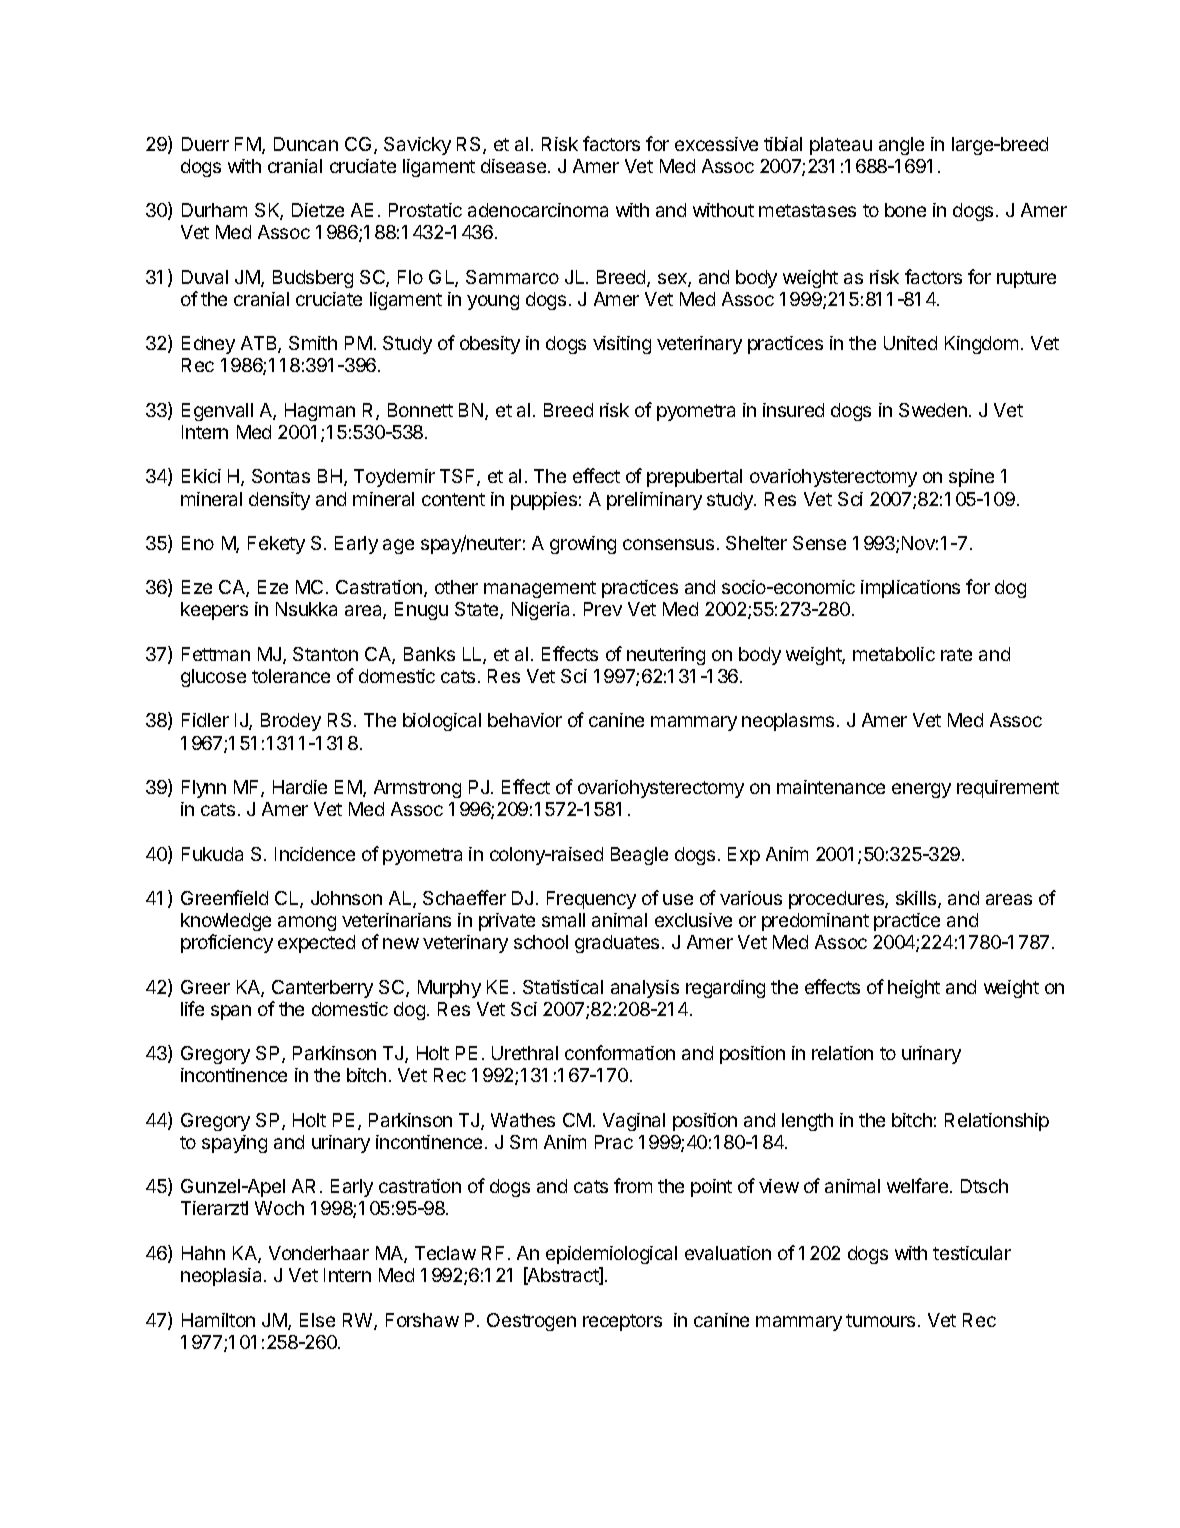  Describe the element at coordinates (300, 787) in the screenshot. I see `Hardie` at that location.
